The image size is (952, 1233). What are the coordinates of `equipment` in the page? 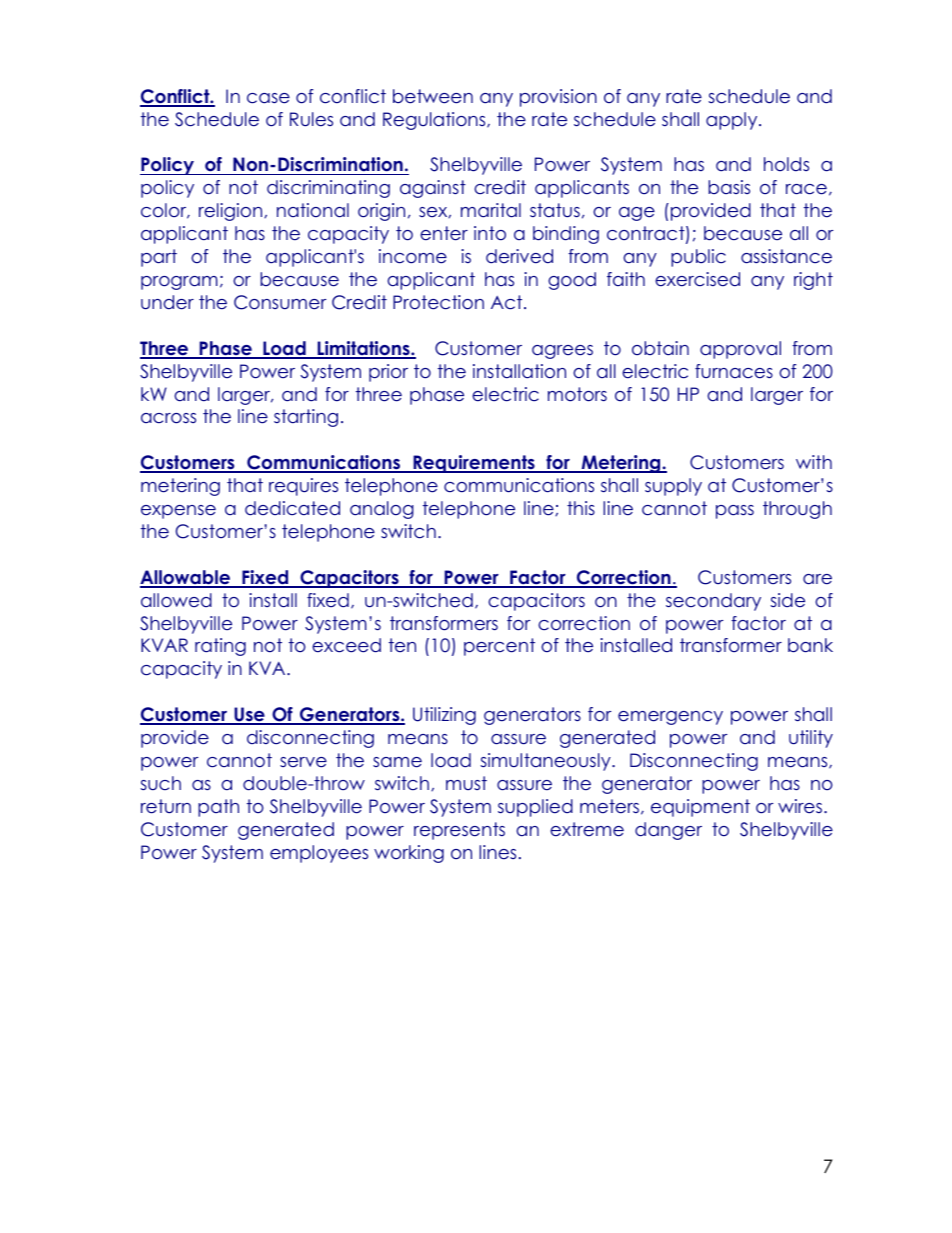 It's located at (700, 808).
